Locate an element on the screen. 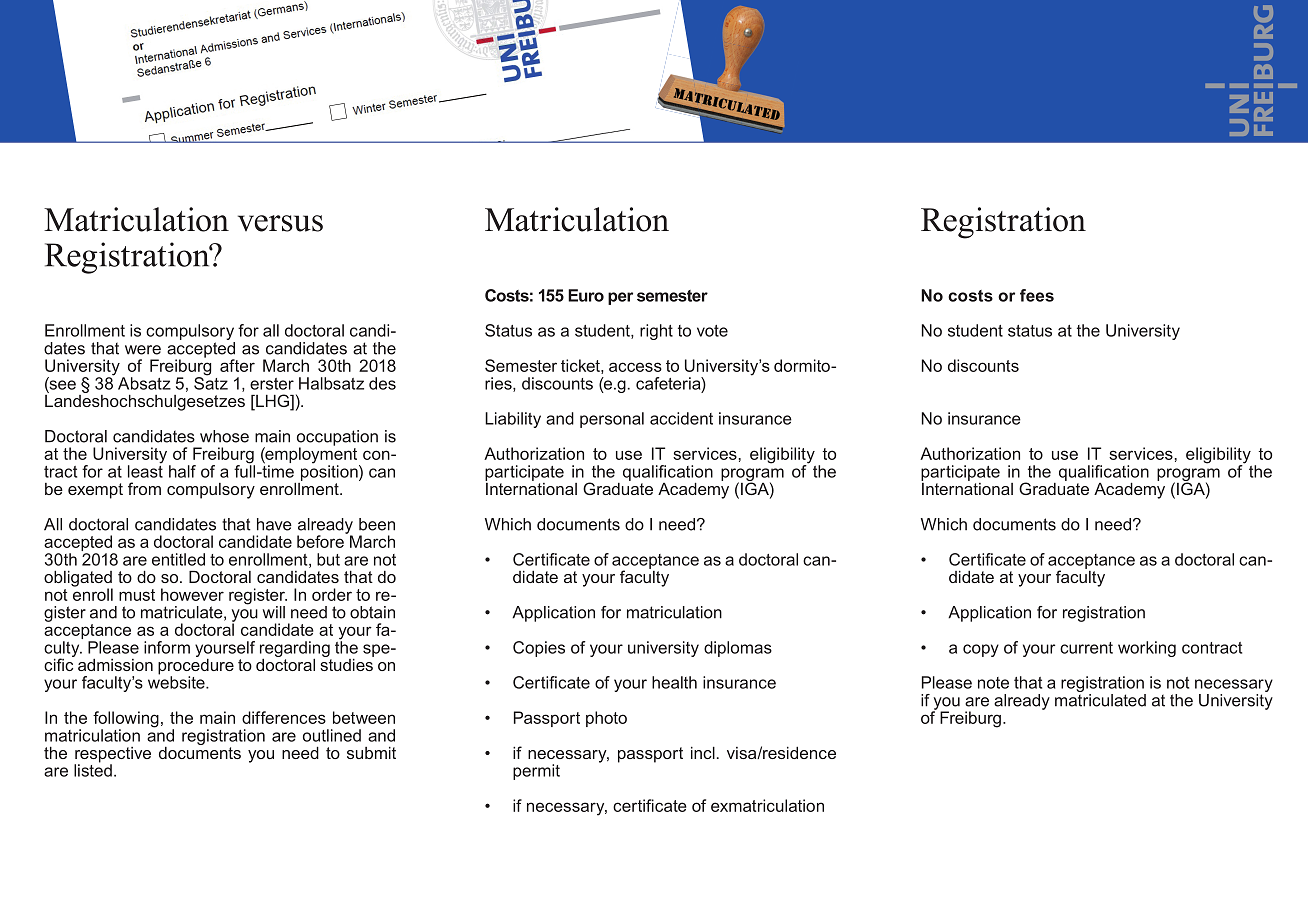 This screenshot has width=1308, height=924. Euro is located at coordinates (586, 295).
